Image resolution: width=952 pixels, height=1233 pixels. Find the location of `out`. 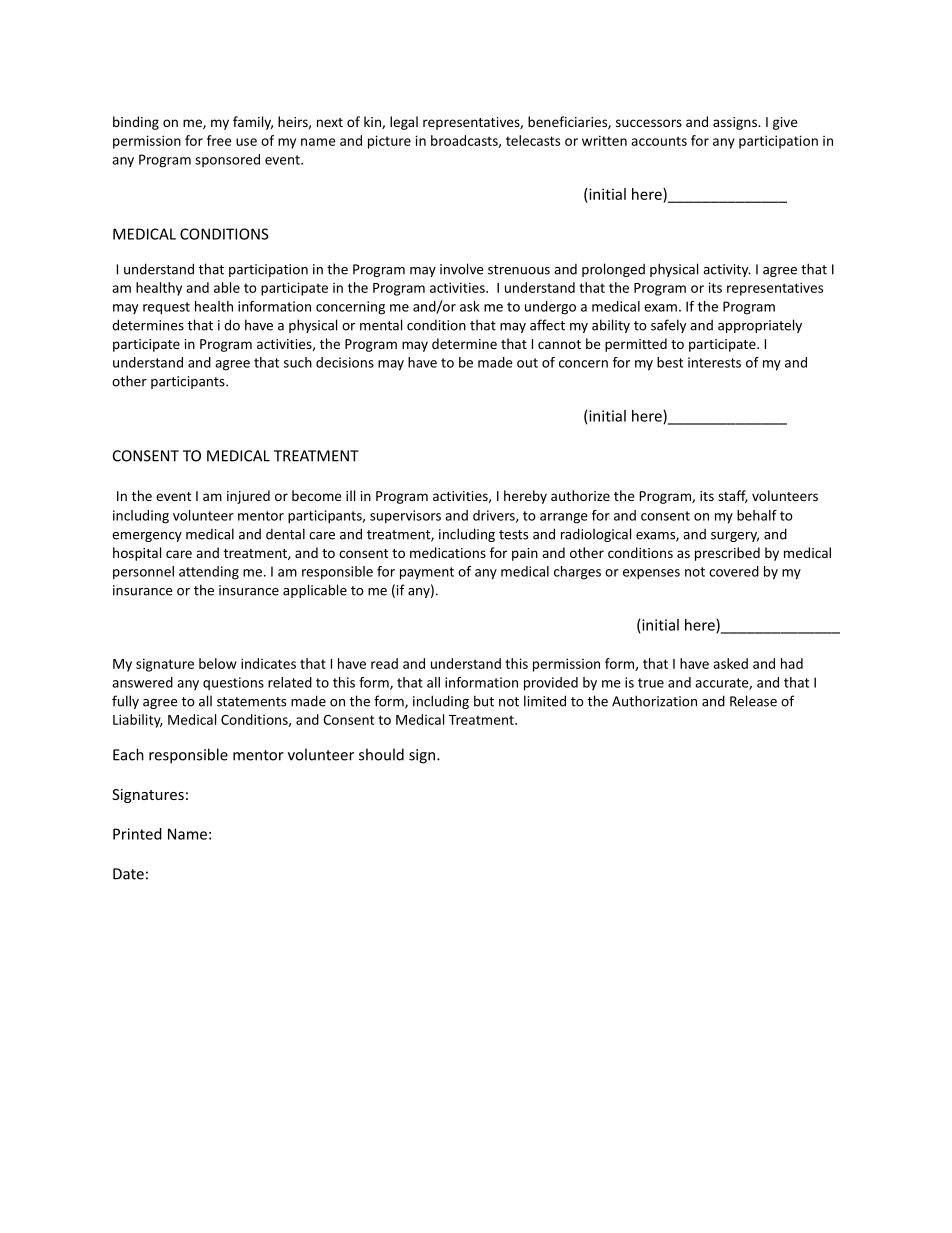

out is located at coordinates (527, 363).
